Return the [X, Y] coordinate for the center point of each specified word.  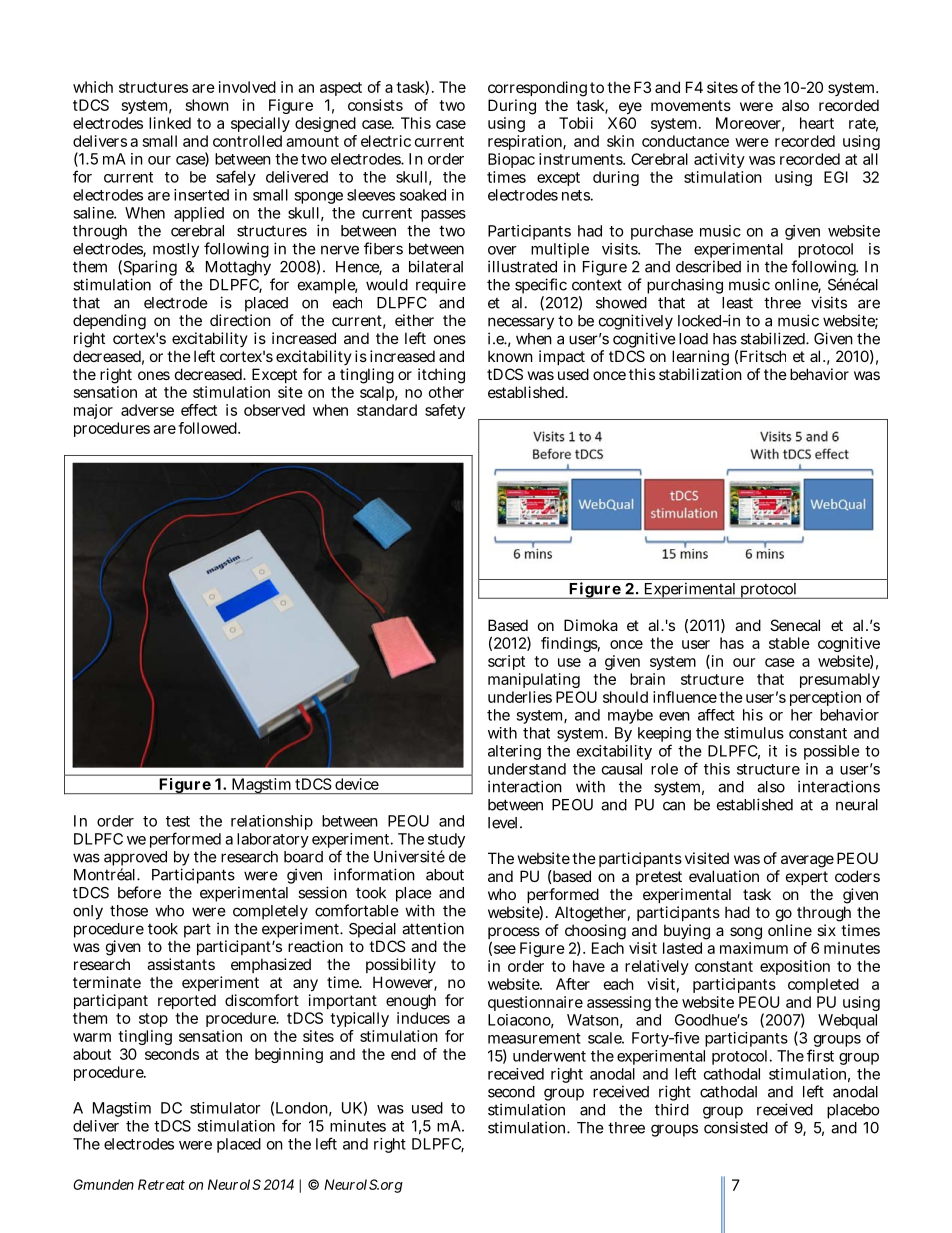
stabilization [700, 374]
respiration [527, 142]
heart [817, 123]
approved [135, 860]
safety [445, 411]
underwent [549, 1056]
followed [209, 428]
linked [170, 123]
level [504, 823]
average [806, 863]
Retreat [161, 1184]
